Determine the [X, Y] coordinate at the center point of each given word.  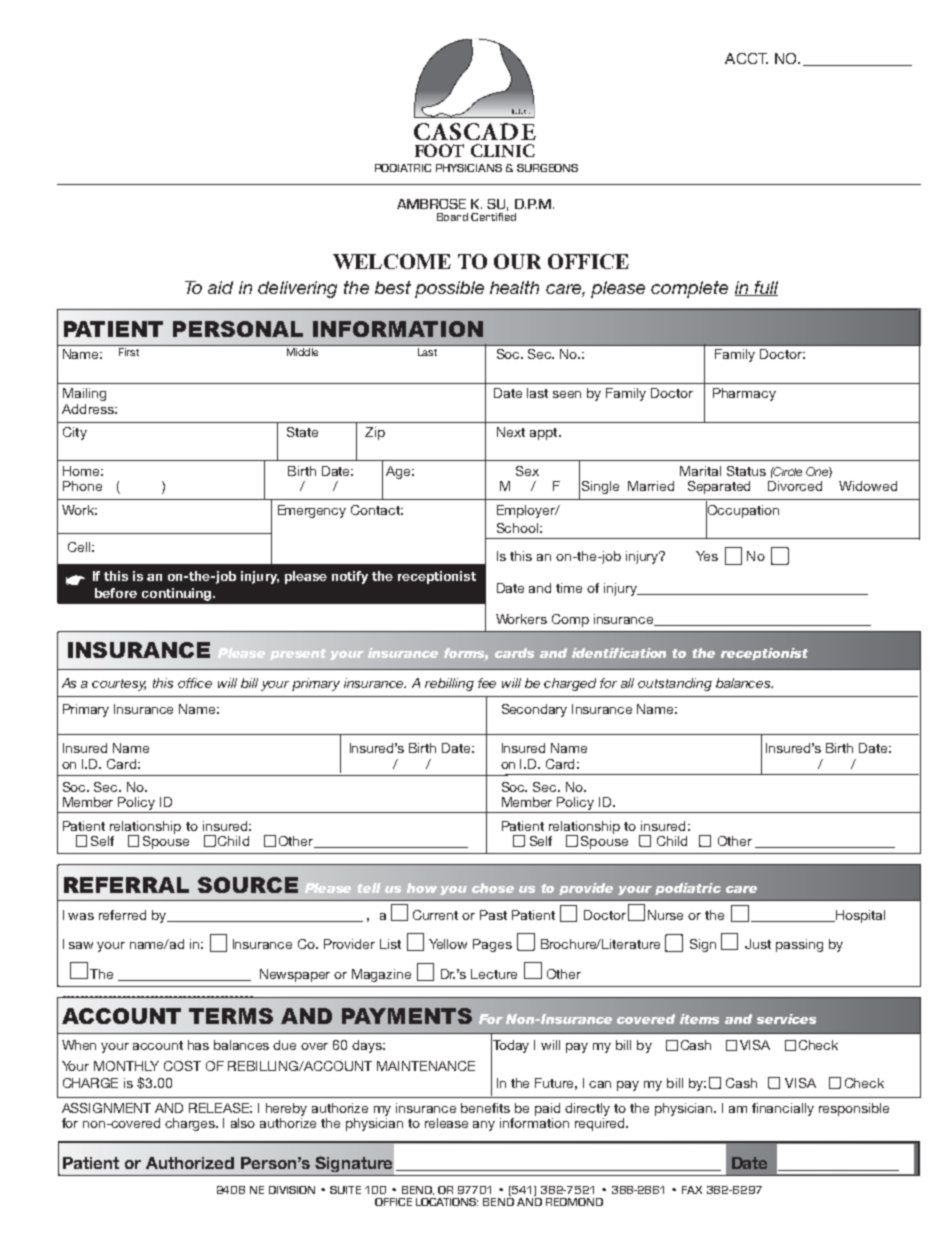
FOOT [439, 150]
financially [783, 1109]
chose [493, 888]
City [75, 433]
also [243, 1123]
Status [746, 471]
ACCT [746, 58]
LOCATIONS [447, 1202]
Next [511, 432]
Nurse [665, 915]
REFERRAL [126, 885]
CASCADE [475, 131]
